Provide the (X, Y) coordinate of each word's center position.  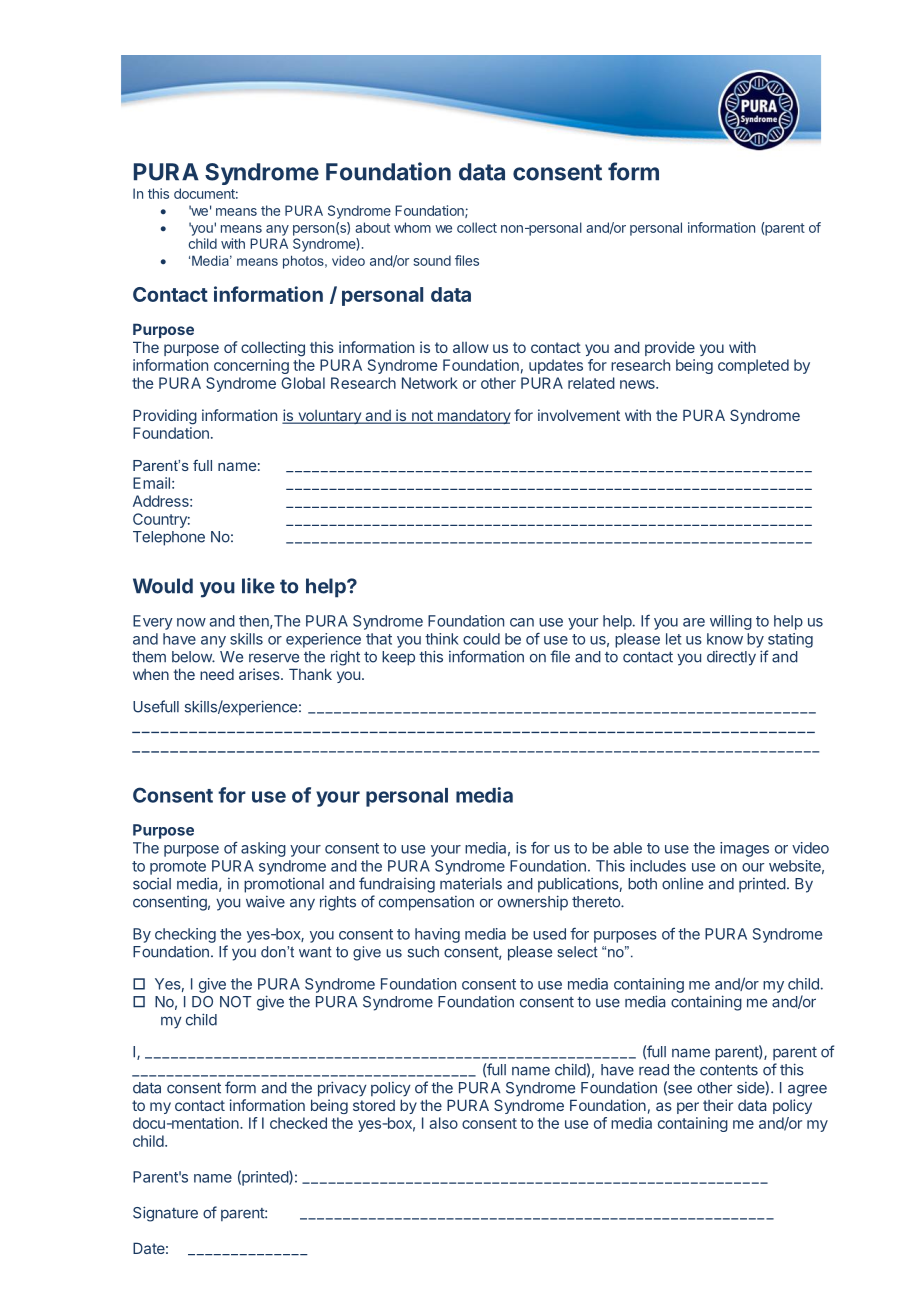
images (744, 849)
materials (471, 884)
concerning (251, 366)
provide (670, 348)
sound (432, 260)
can (522, 622)
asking (263, 849)
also (443, 1123)
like (258, 586)
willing (731, 622)
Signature (165, 1214)
